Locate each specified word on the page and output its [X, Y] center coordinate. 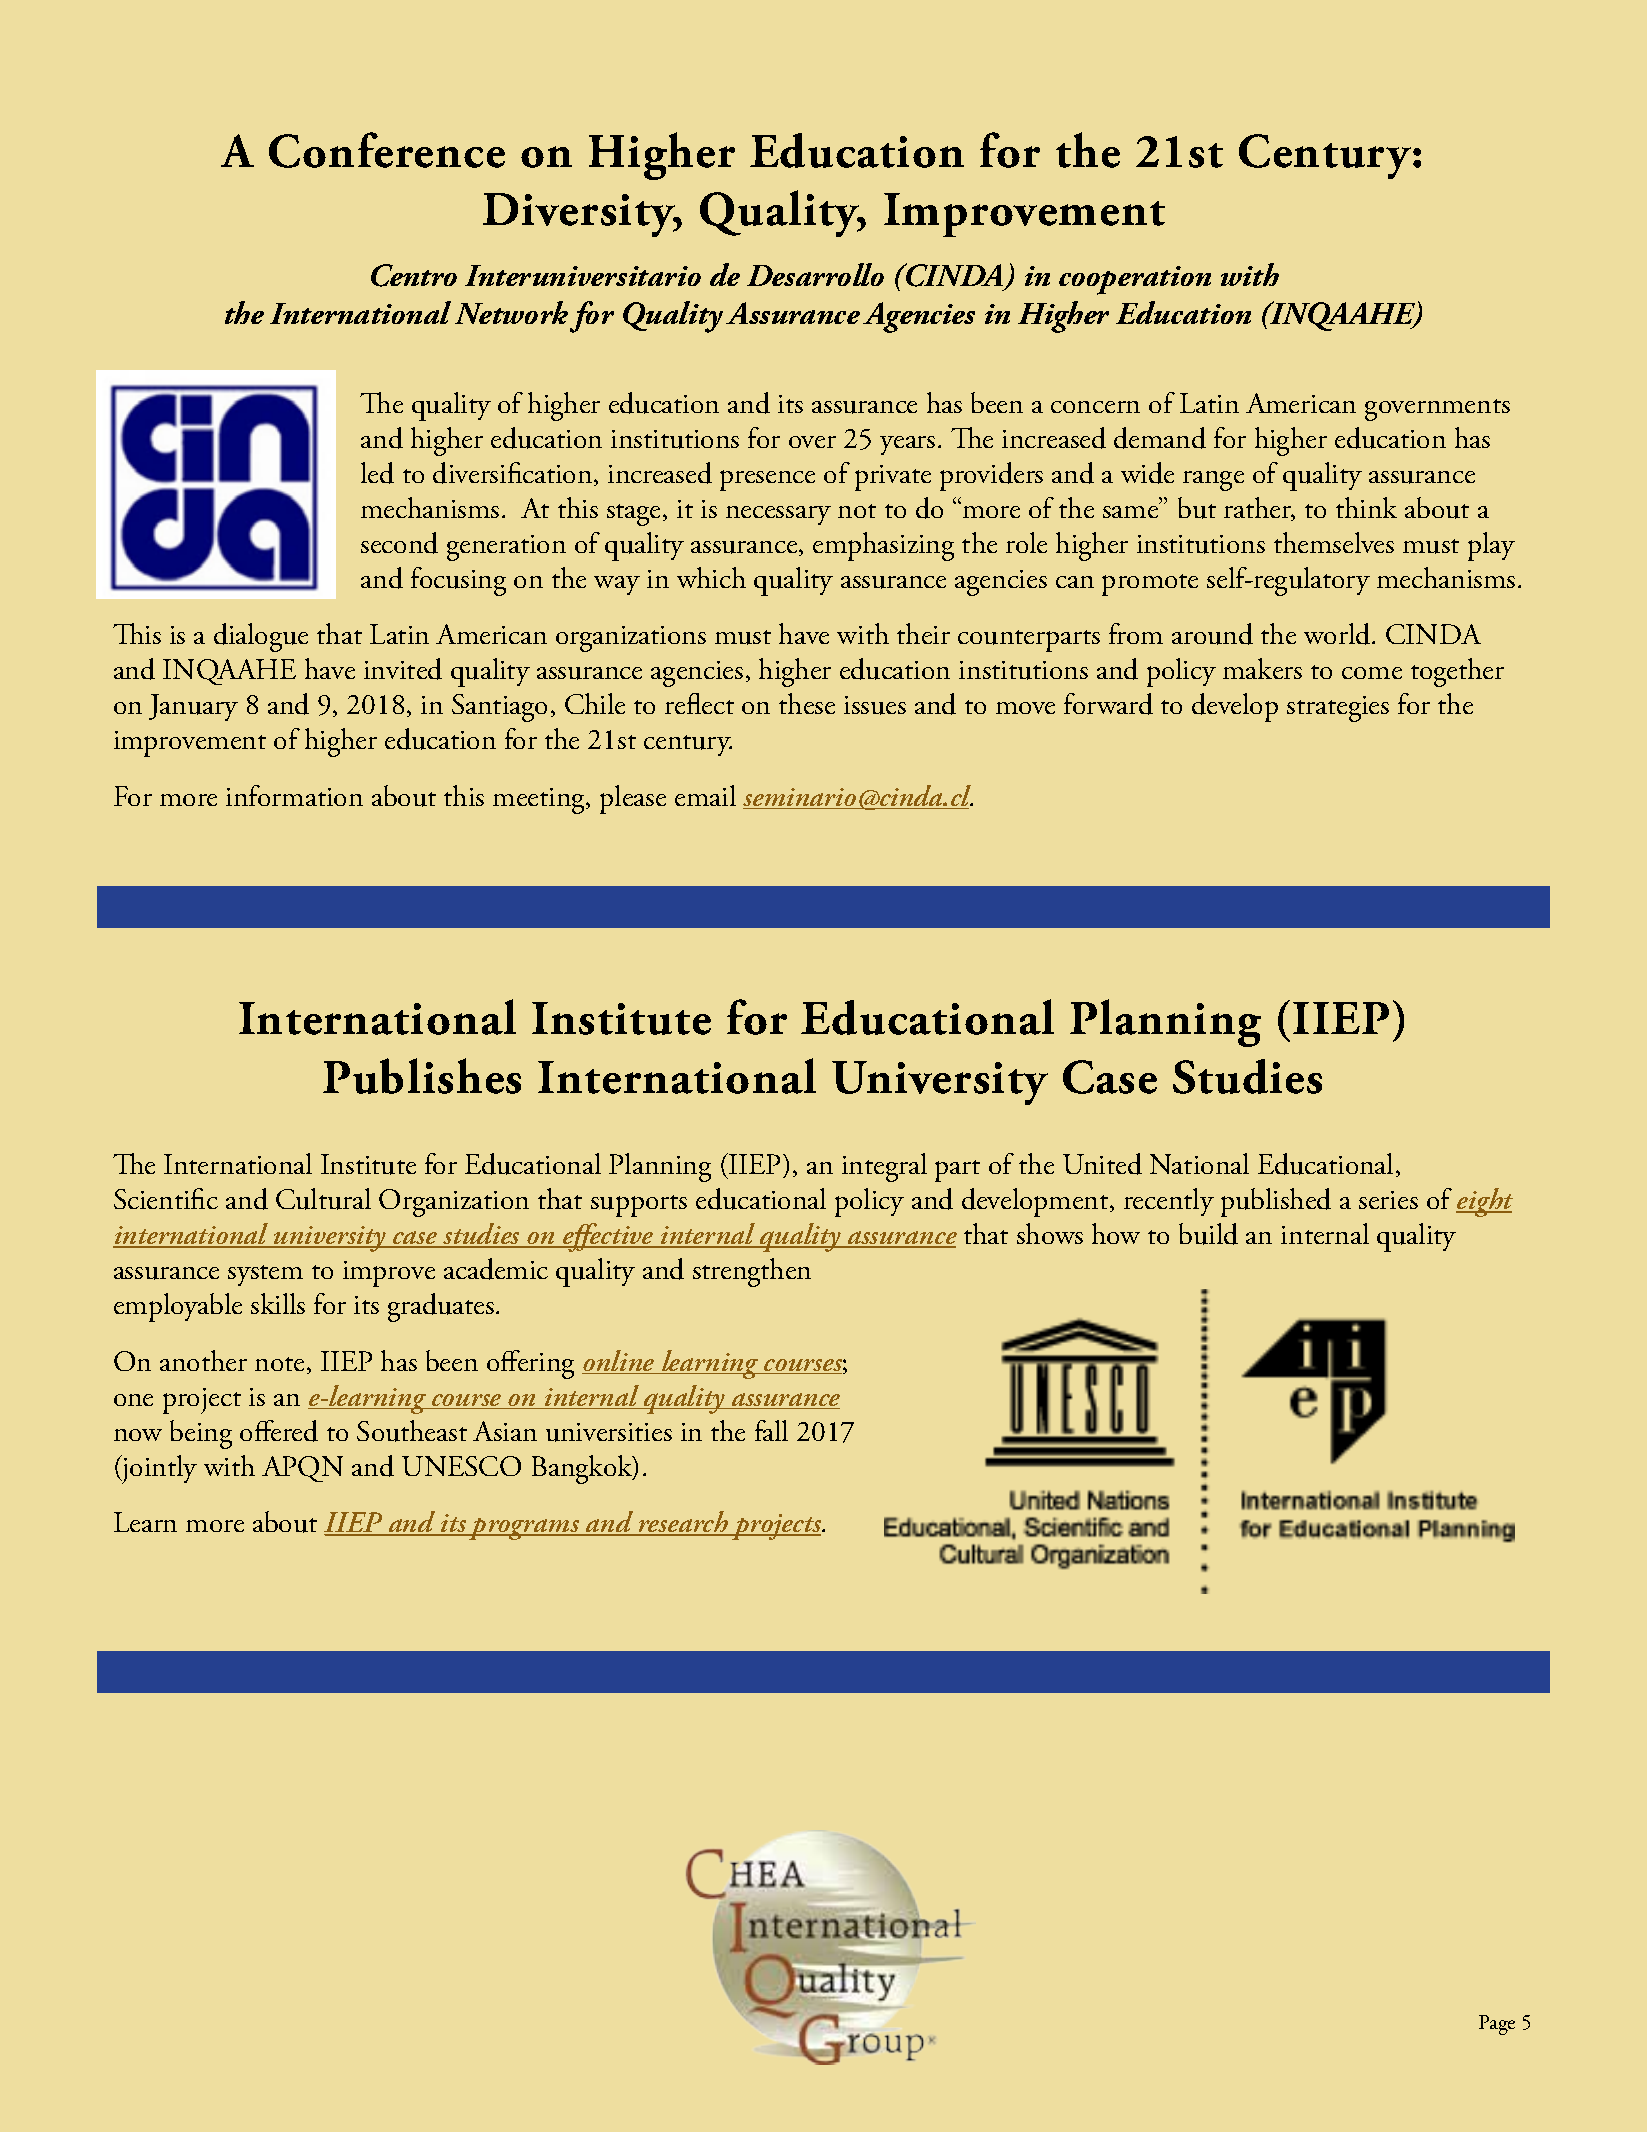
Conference [387, 150]
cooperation [1135, 280]
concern [1095, 407]
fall [771, 1430]
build [1208, 1234]
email [705, 795]
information [294, 795]
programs [525, 1529]
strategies [1338, 709]
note [279, 1364]
